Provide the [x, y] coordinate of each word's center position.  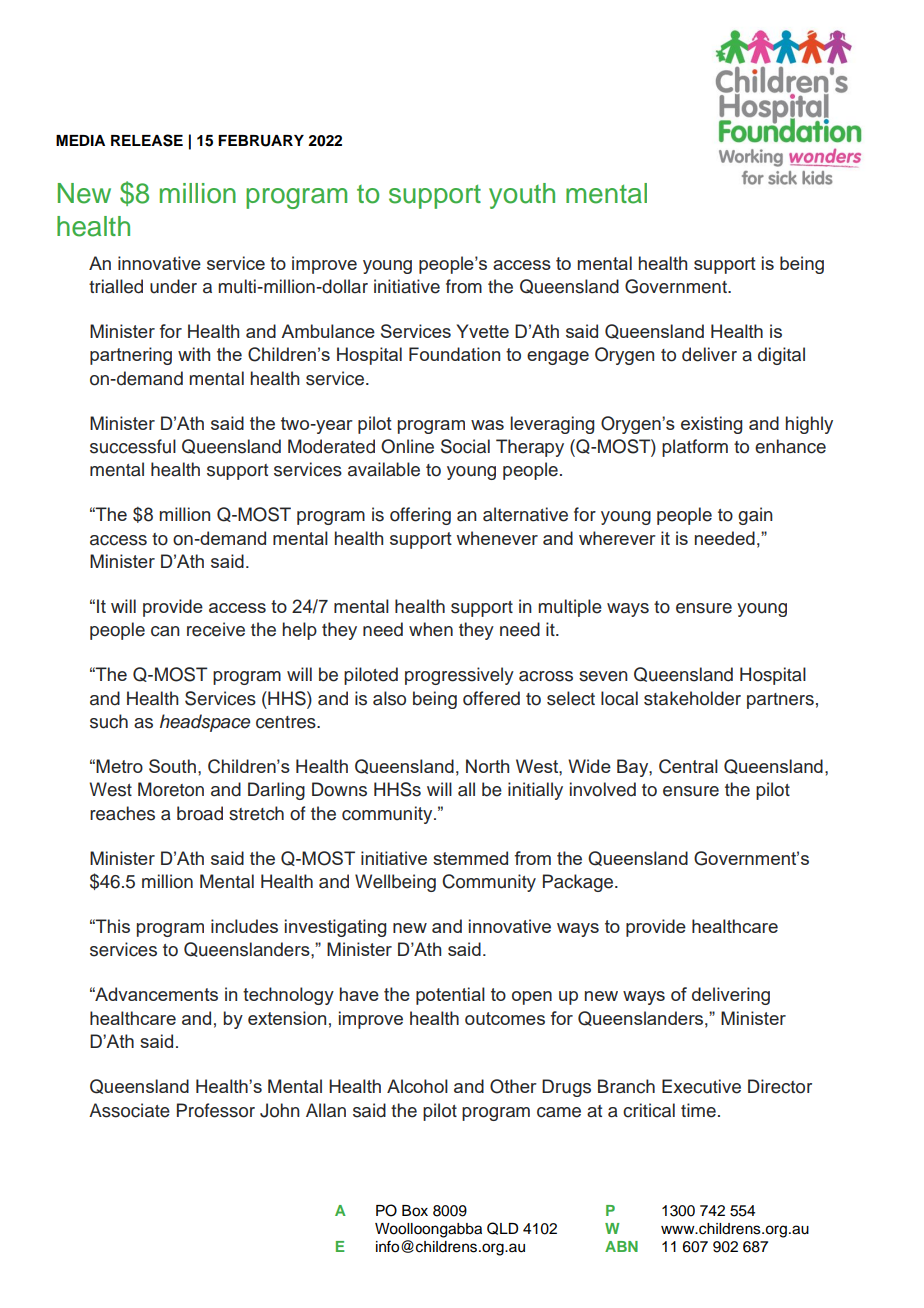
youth [522, 196]
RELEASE [147, 140]
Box [415, 1211]
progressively [459, 676]
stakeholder [692, 698]
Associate [129, 1110]
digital [781, 356]
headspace [205, 723]
